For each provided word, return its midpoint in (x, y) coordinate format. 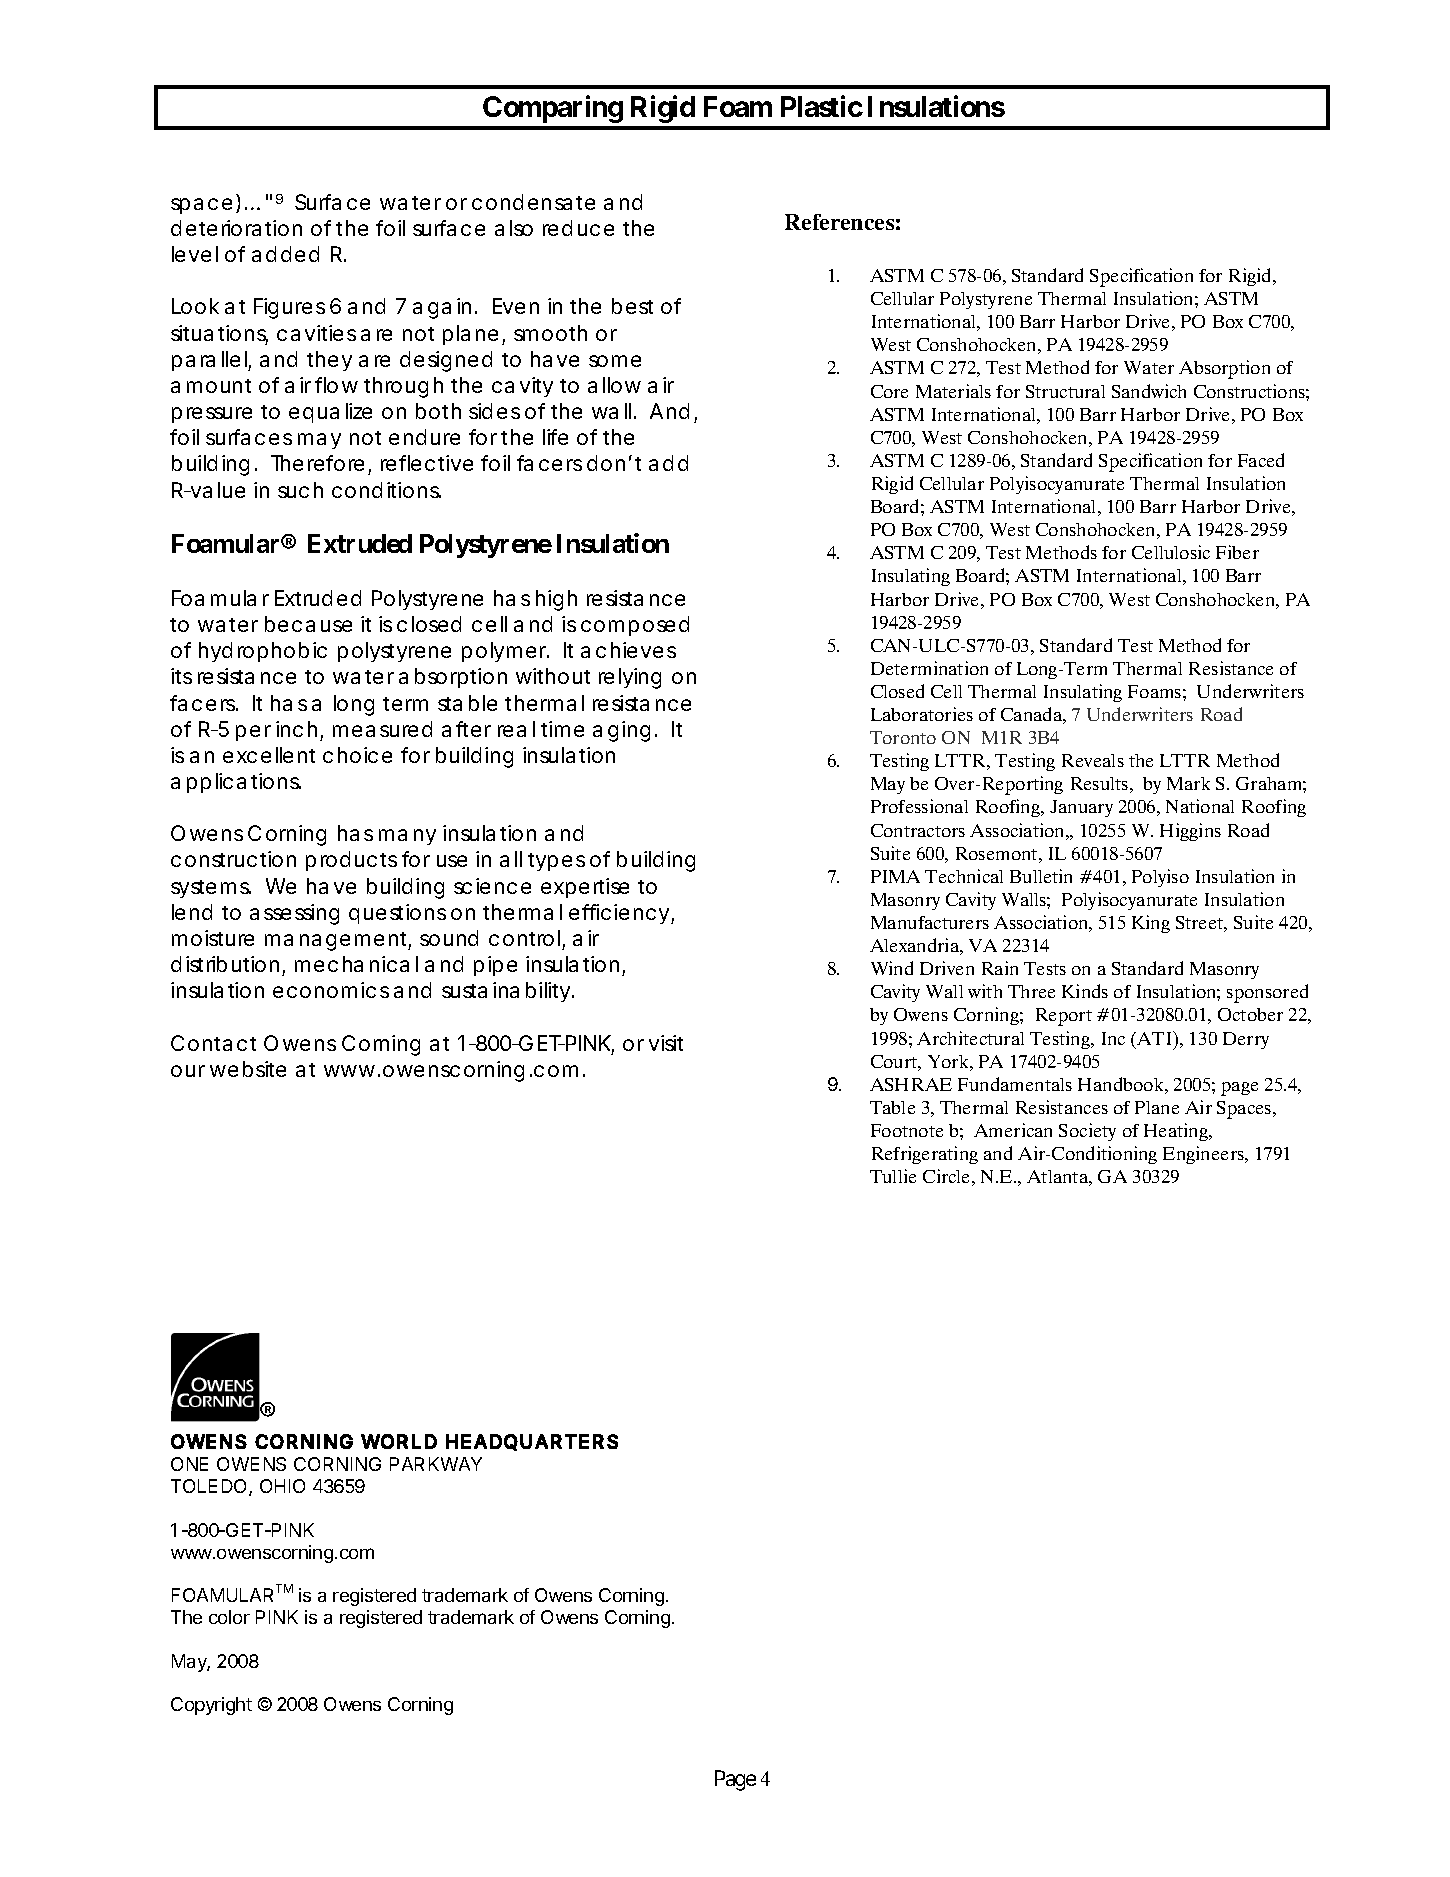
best (632, 306)
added (285, 254)
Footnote (907, 1130)
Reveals (1093, 760)
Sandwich (1149, 391)
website (248, 1069)
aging (621, 731)
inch (296, 729)
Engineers (1205, 1155)
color (229, 1617)
